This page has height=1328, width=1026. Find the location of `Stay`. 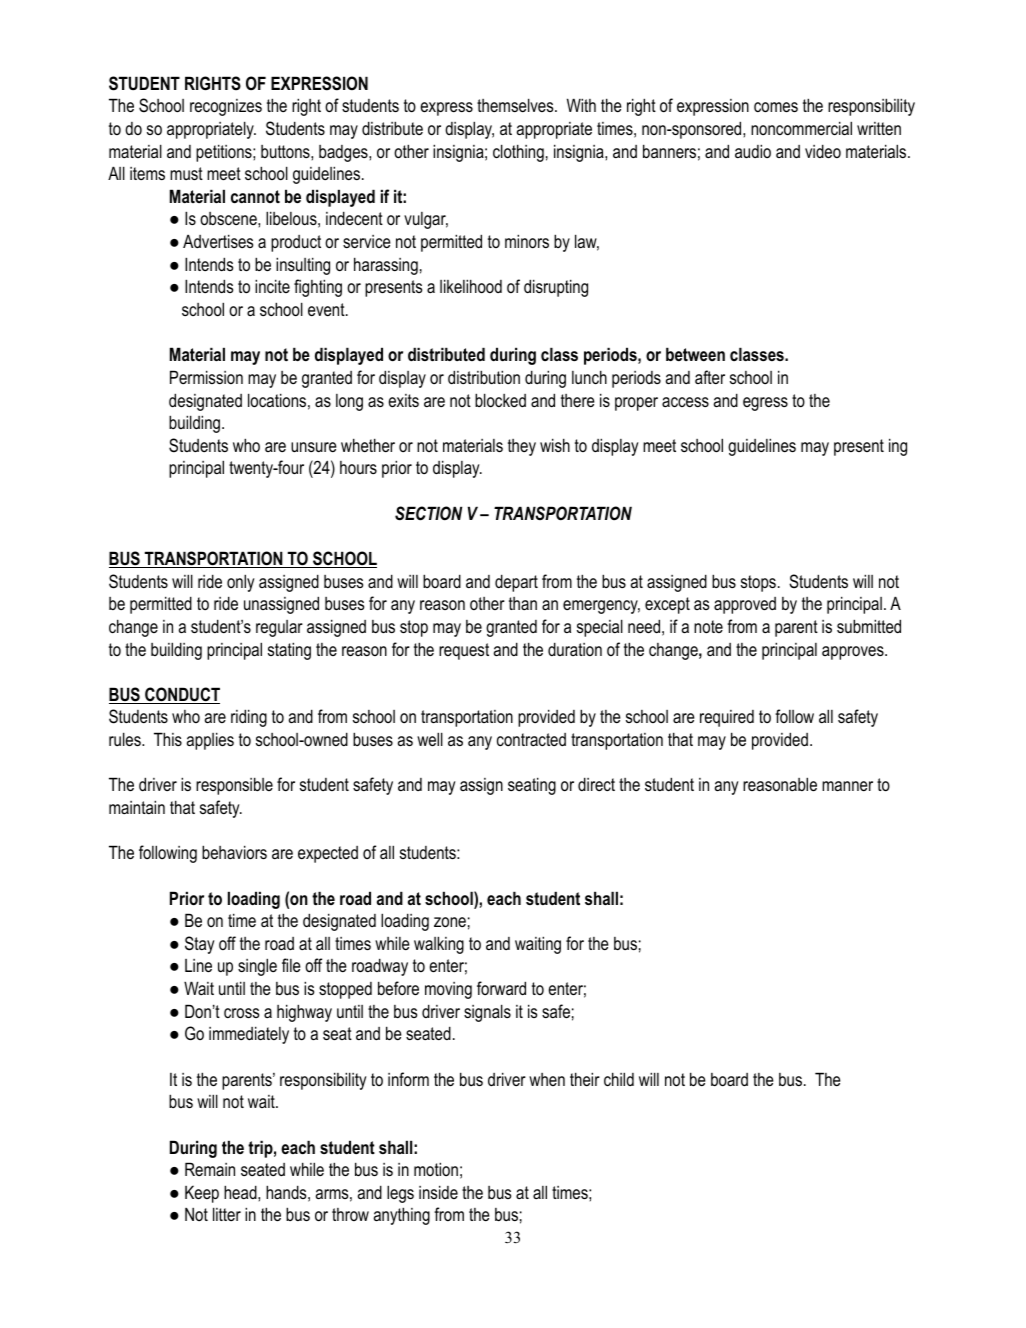

Stay is located at coordinates (199, 945).
